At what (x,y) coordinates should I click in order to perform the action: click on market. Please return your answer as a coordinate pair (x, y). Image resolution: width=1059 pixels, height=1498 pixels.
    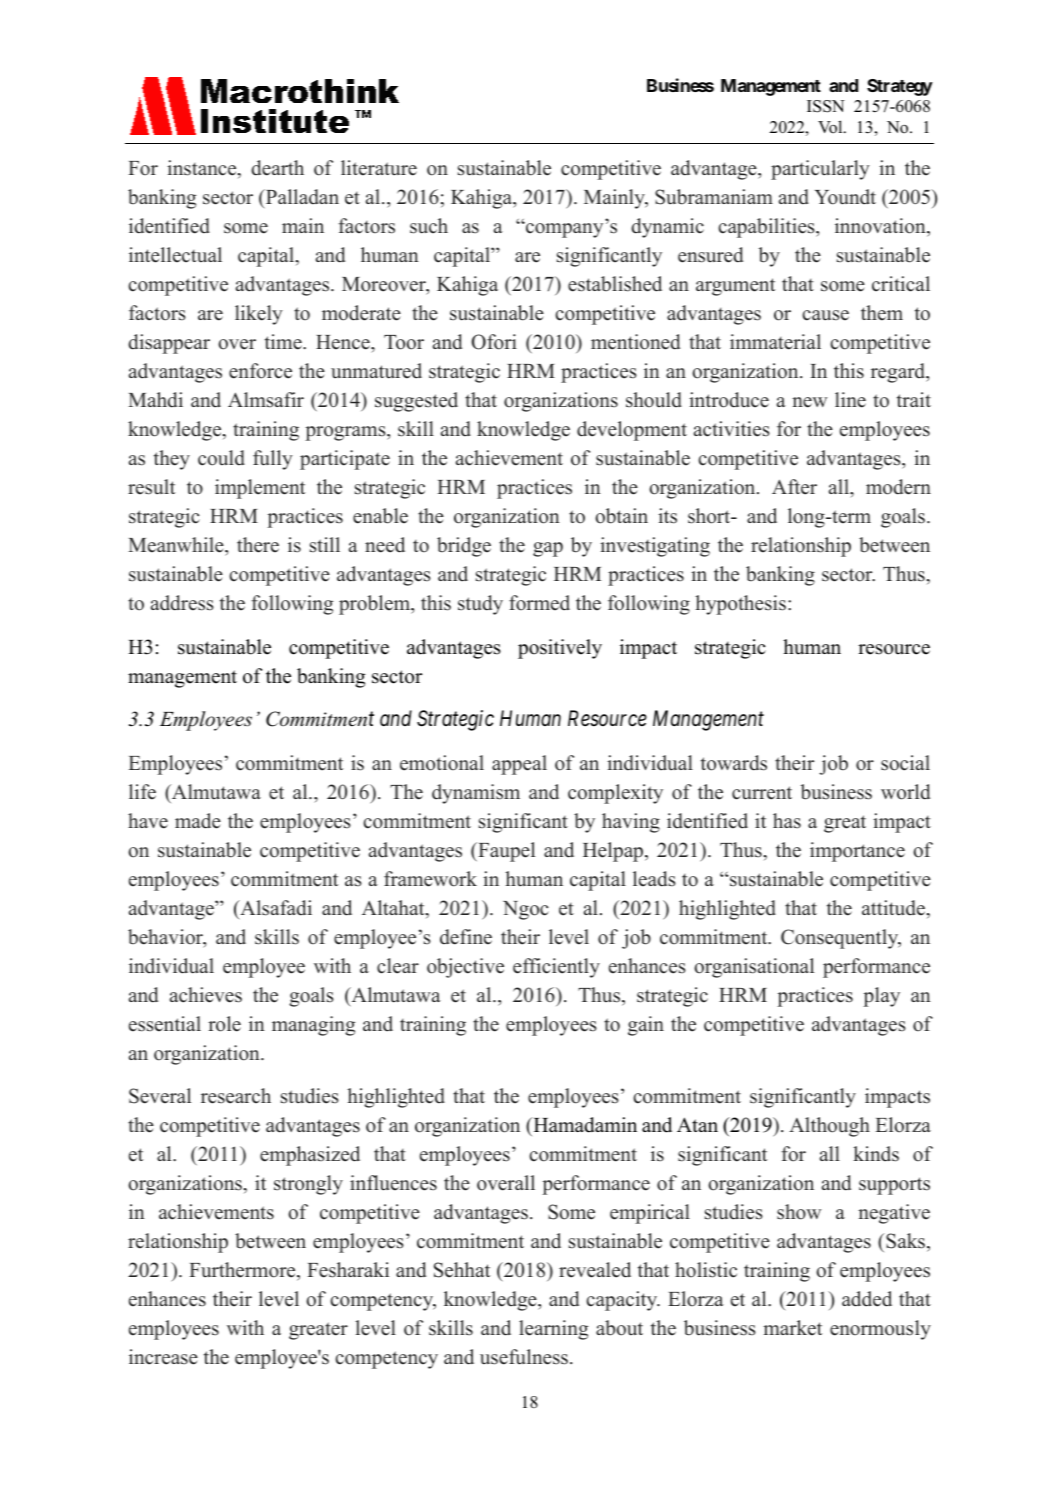
    Looking at the image, I should click on (792, 1328).
